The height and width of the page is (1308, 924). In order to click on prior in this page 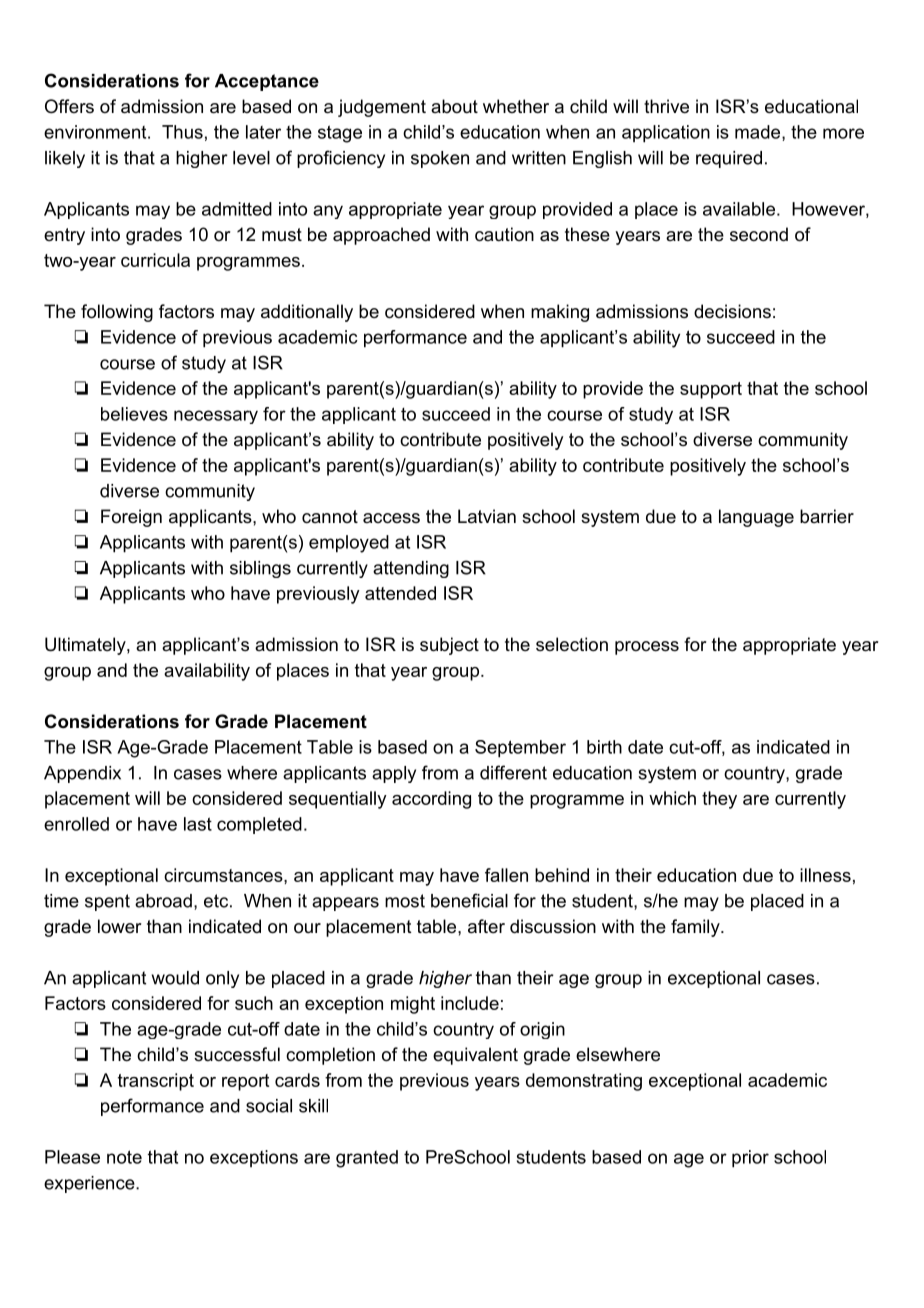, I will do `click(750, 1159)`.
